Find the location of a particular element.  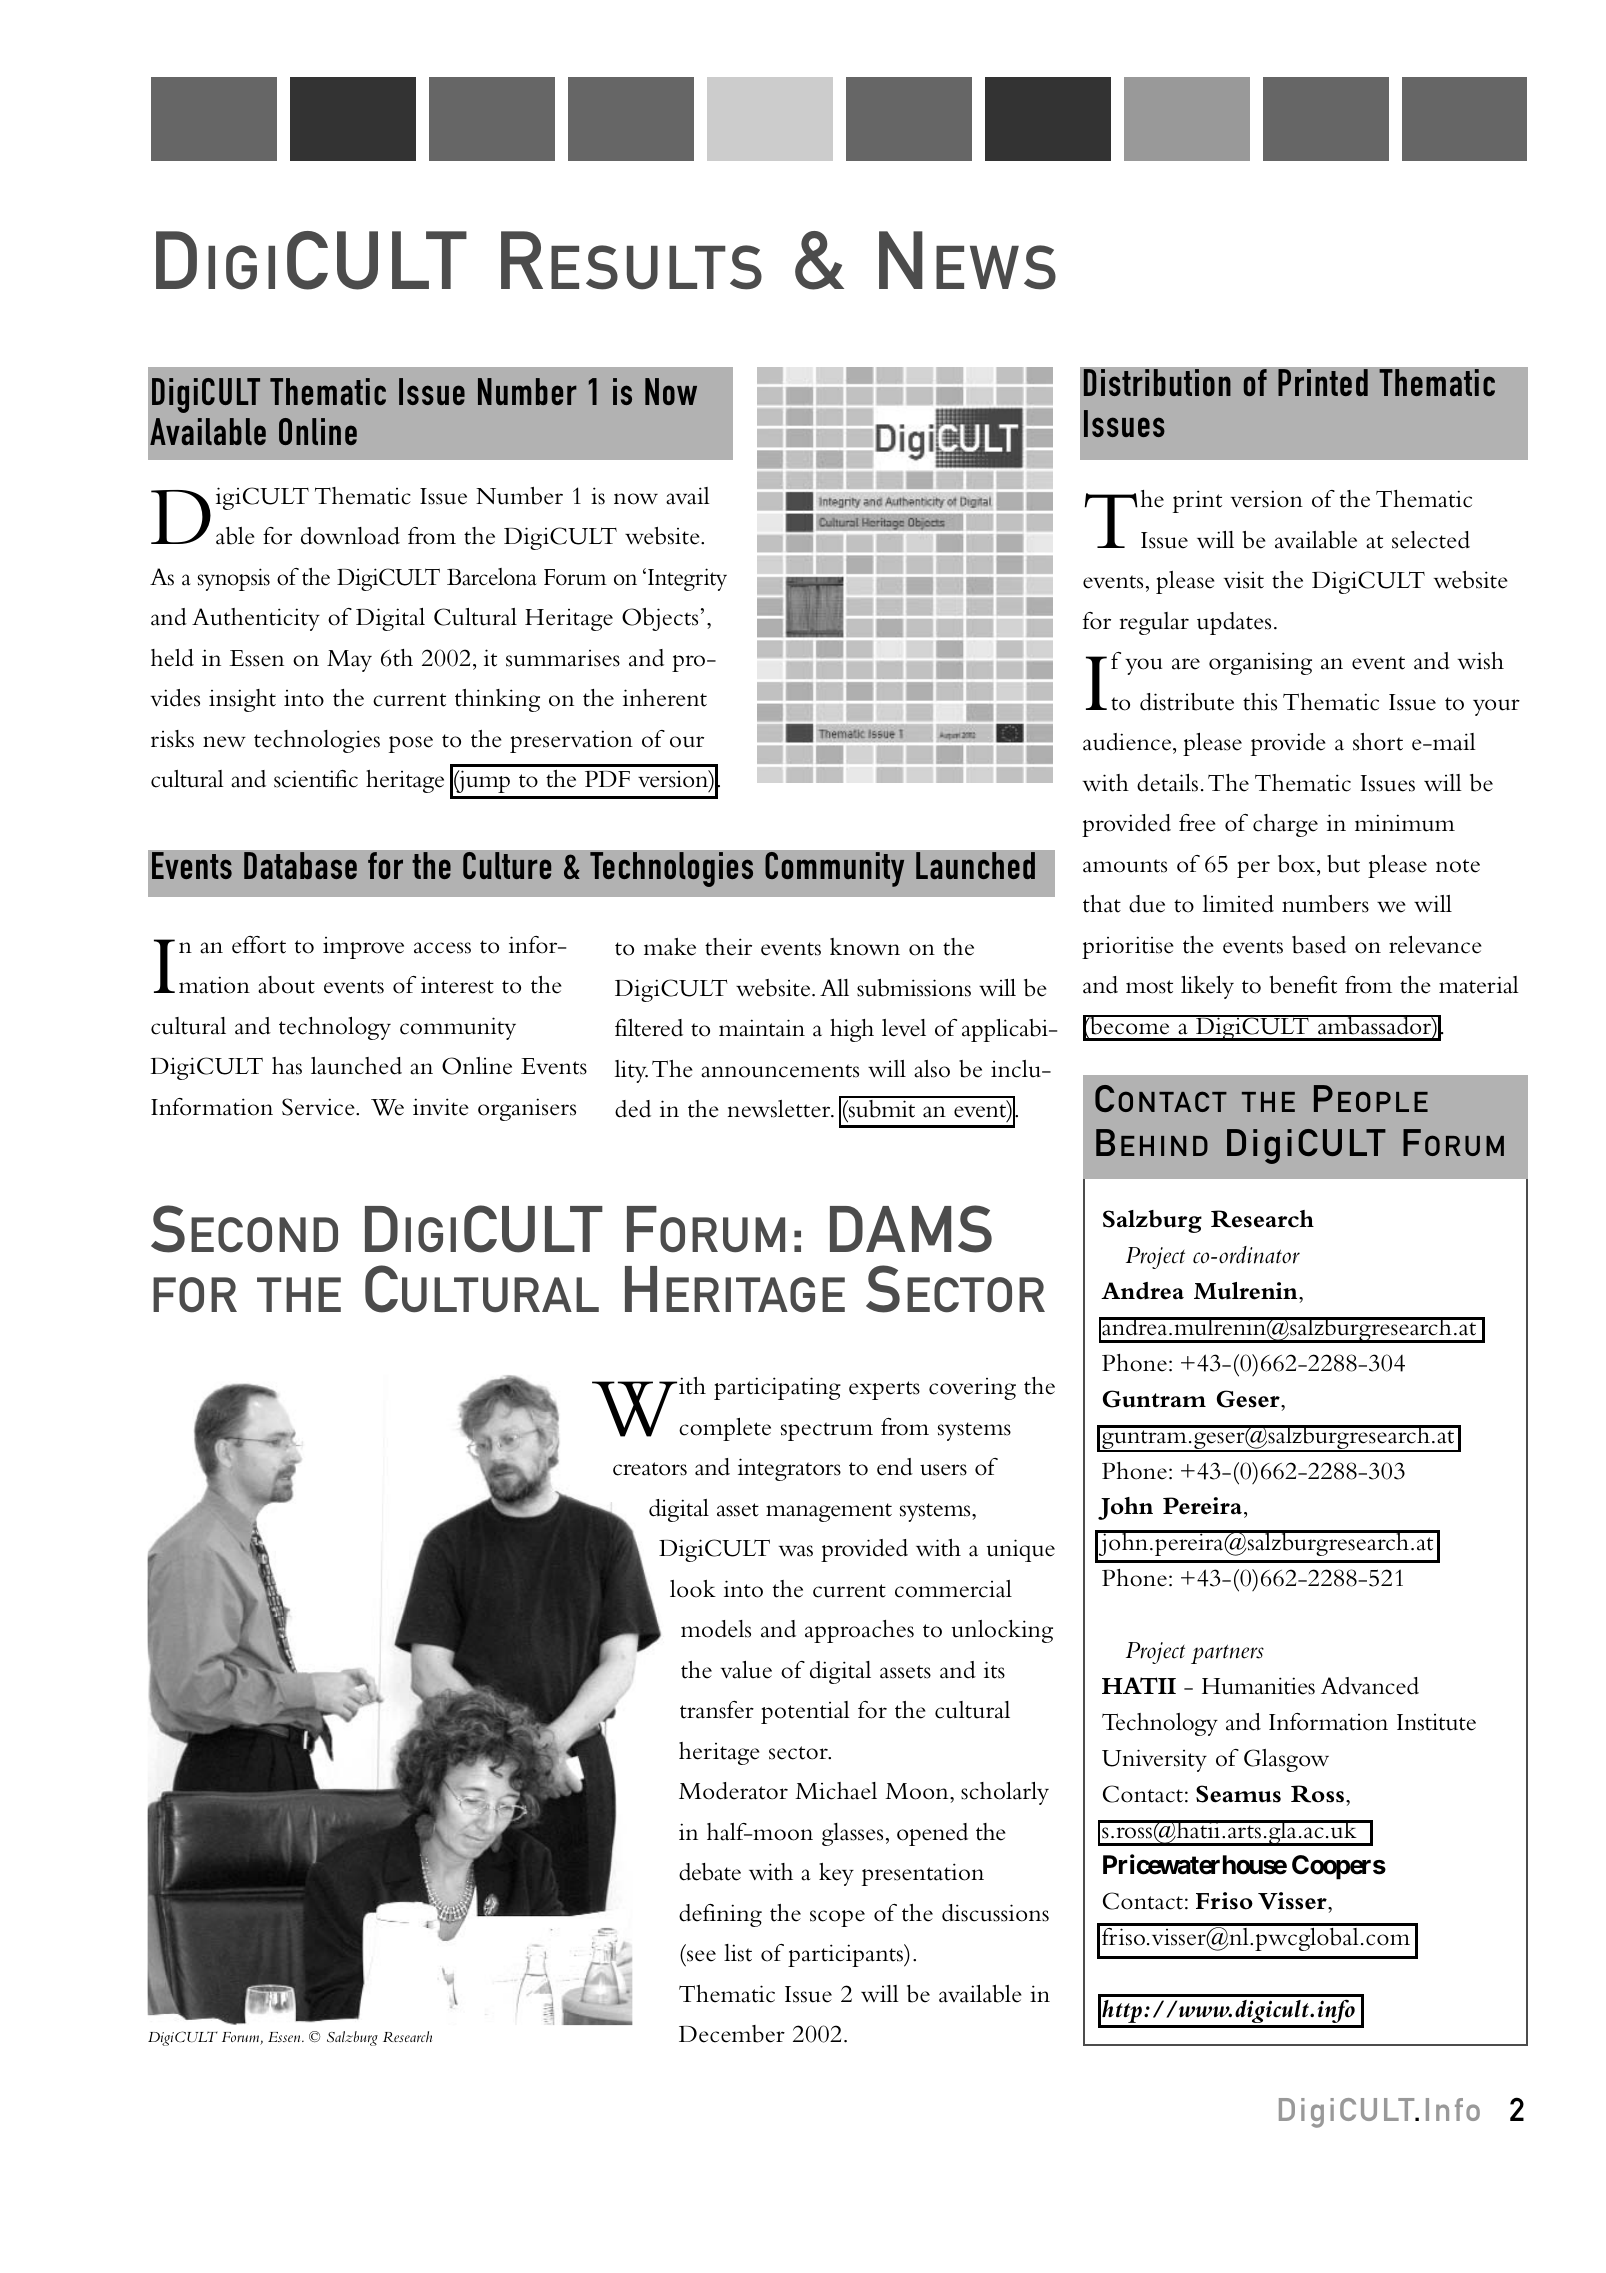

scope is located at coordinates (837, 1918).
